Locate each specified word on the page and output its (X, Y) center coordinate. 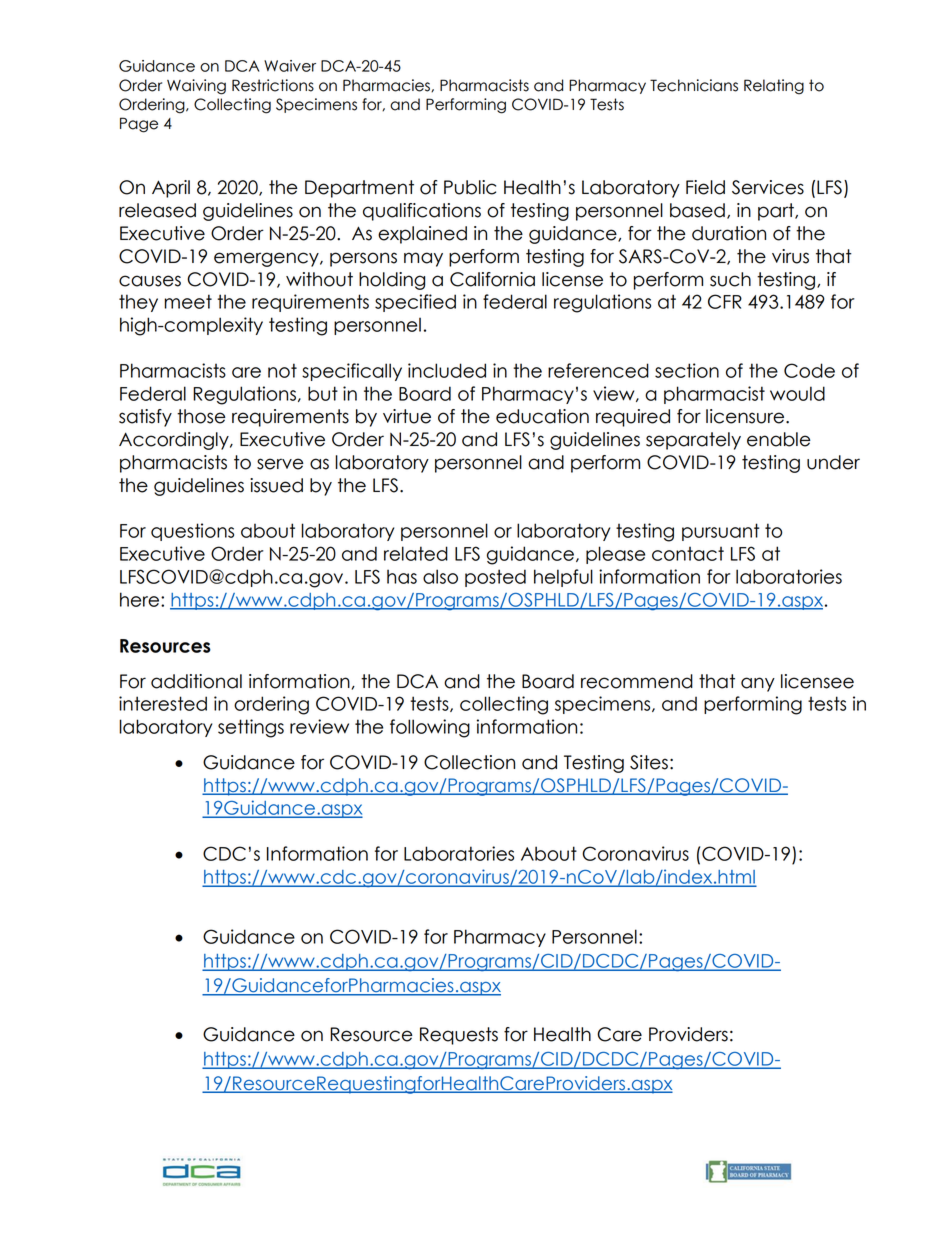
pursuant (720, 532)
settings (251, 728)
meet (188, 301)
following (430, 728)
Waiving (196, 87)
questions (192, 532)
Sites (649, 762)
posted (495, 578)
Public (470, 187)
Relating (774, 87)
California (492, 279)
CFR (725, 301)
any (758, 684)
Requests (459, 1036)
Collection (469, 762)
